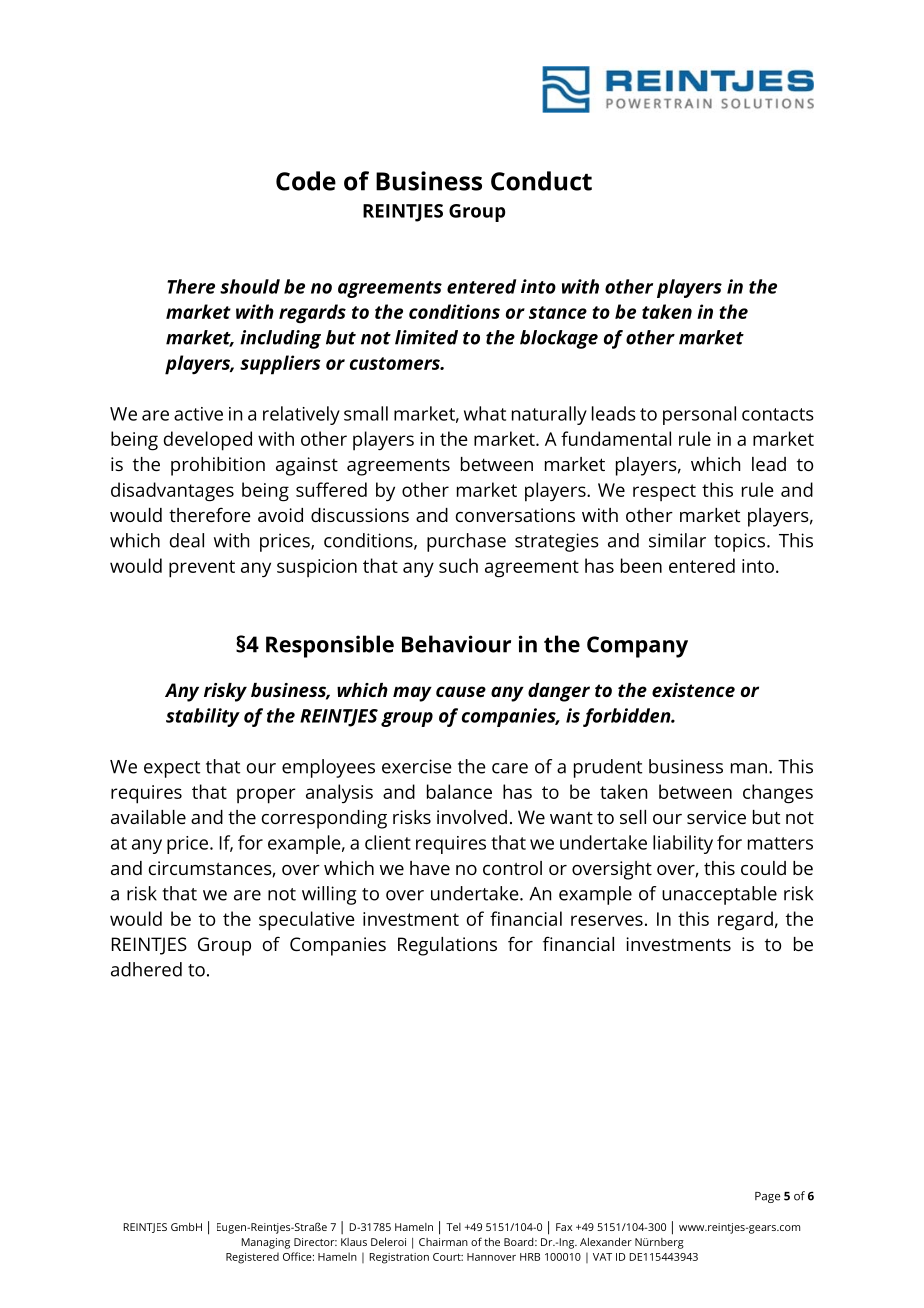 The height and width of the screenshot is (1308, 924). What do you see at coordinates (146, 969) in the screenshot?
I see `adhered` at bounding box center [146, 969].
